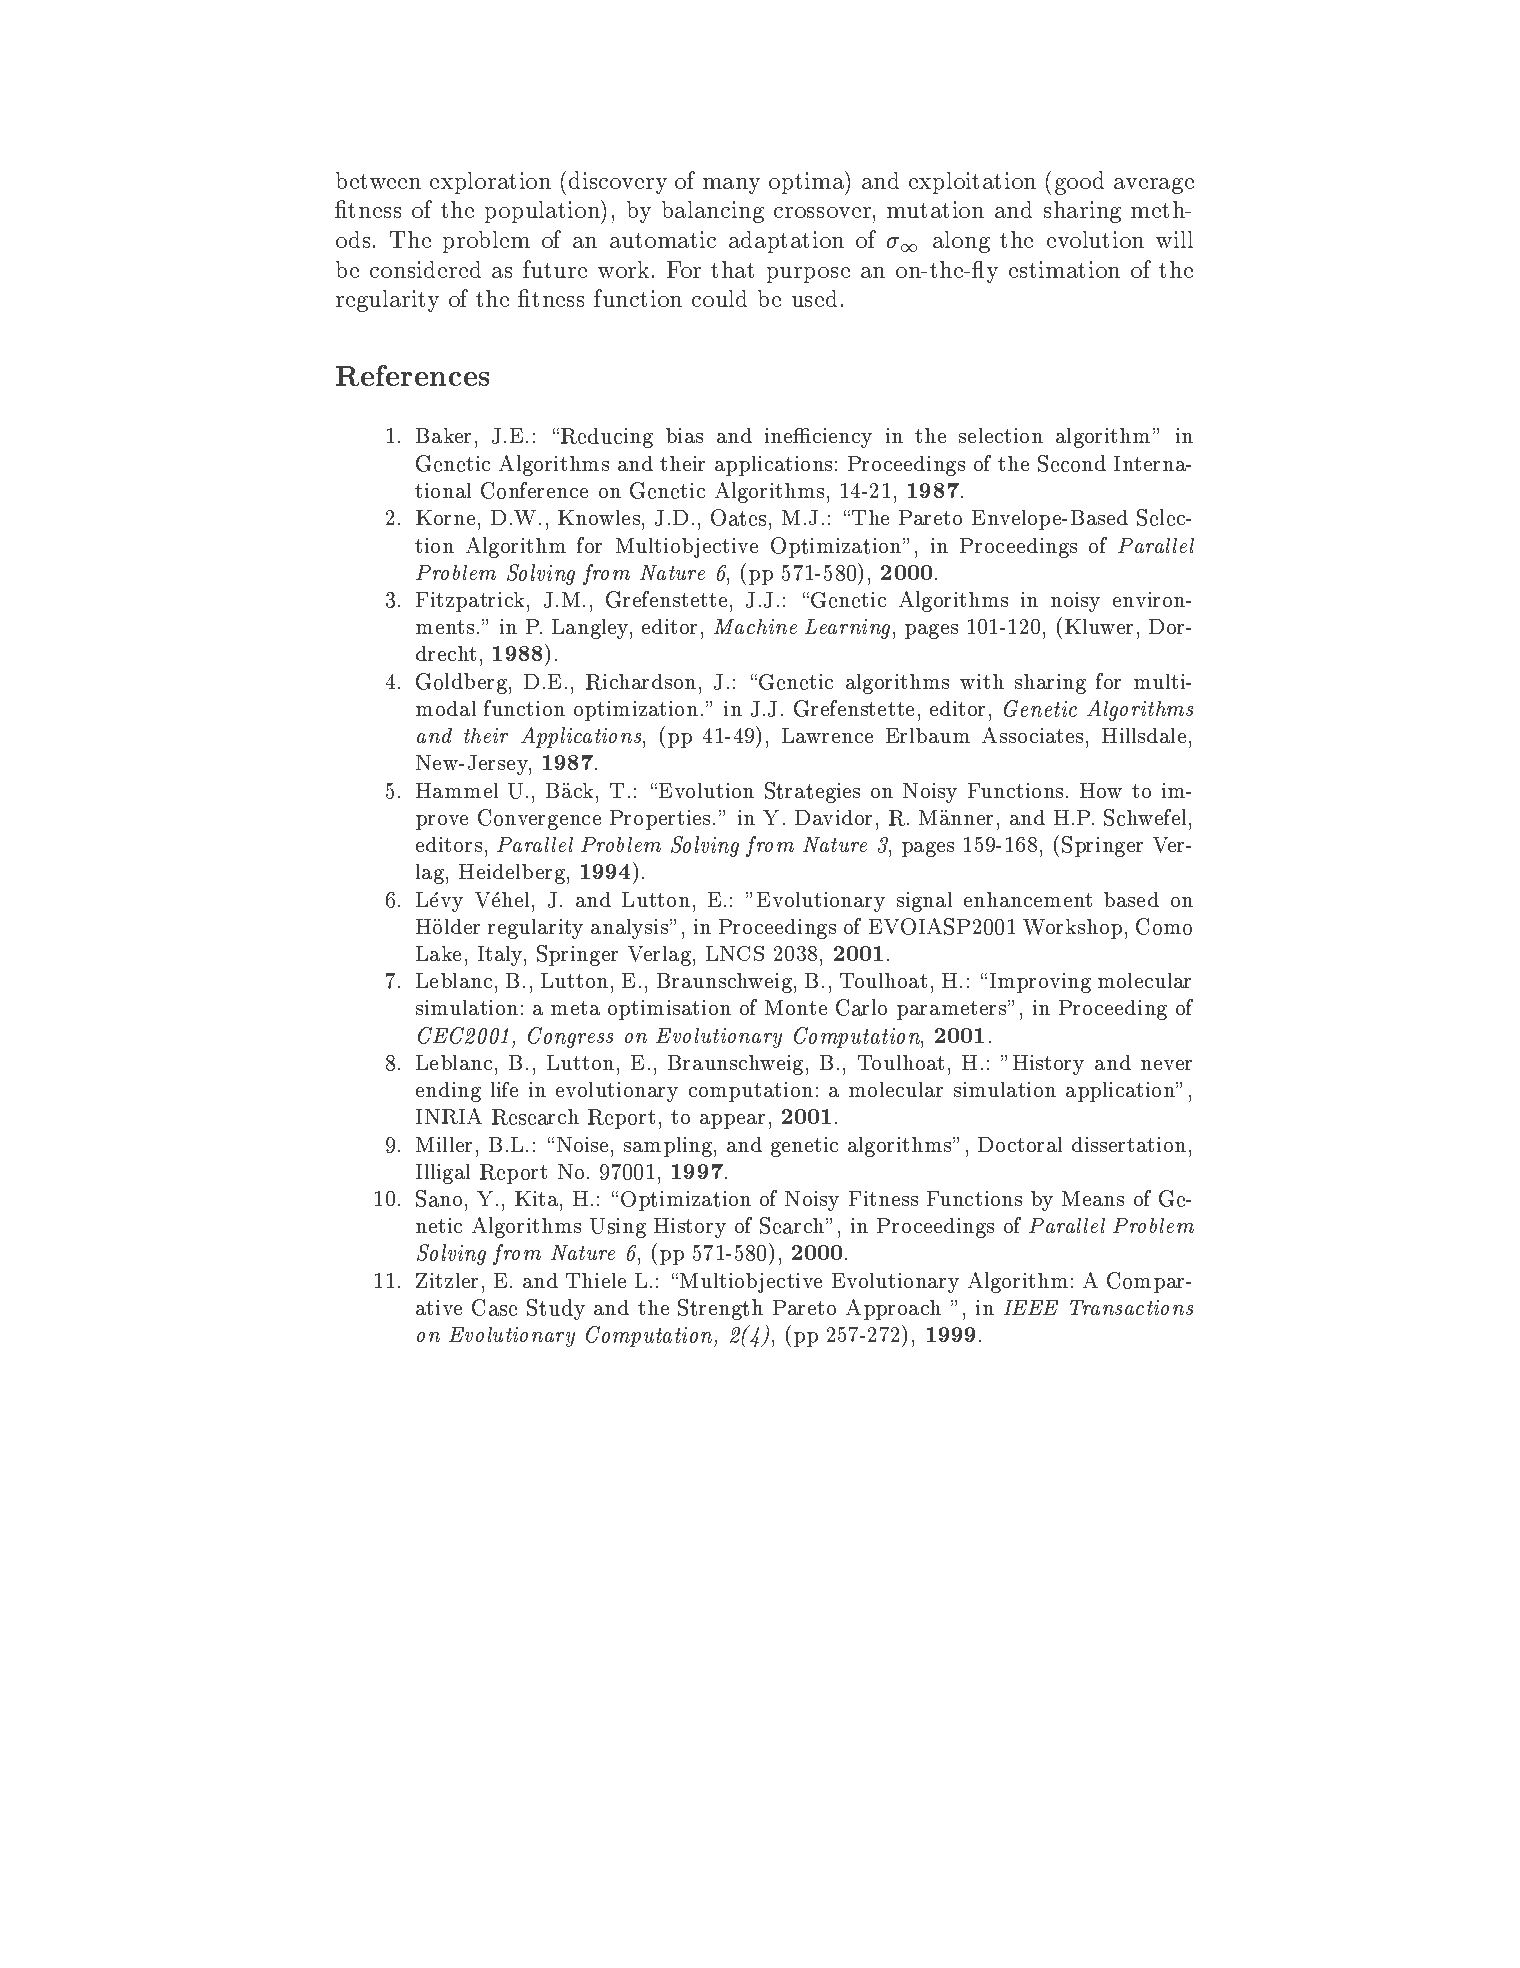 This image has width=1520, height=1968. Describe the element at coordinates (556, 1309) in the image. I see `Study` at that location.
